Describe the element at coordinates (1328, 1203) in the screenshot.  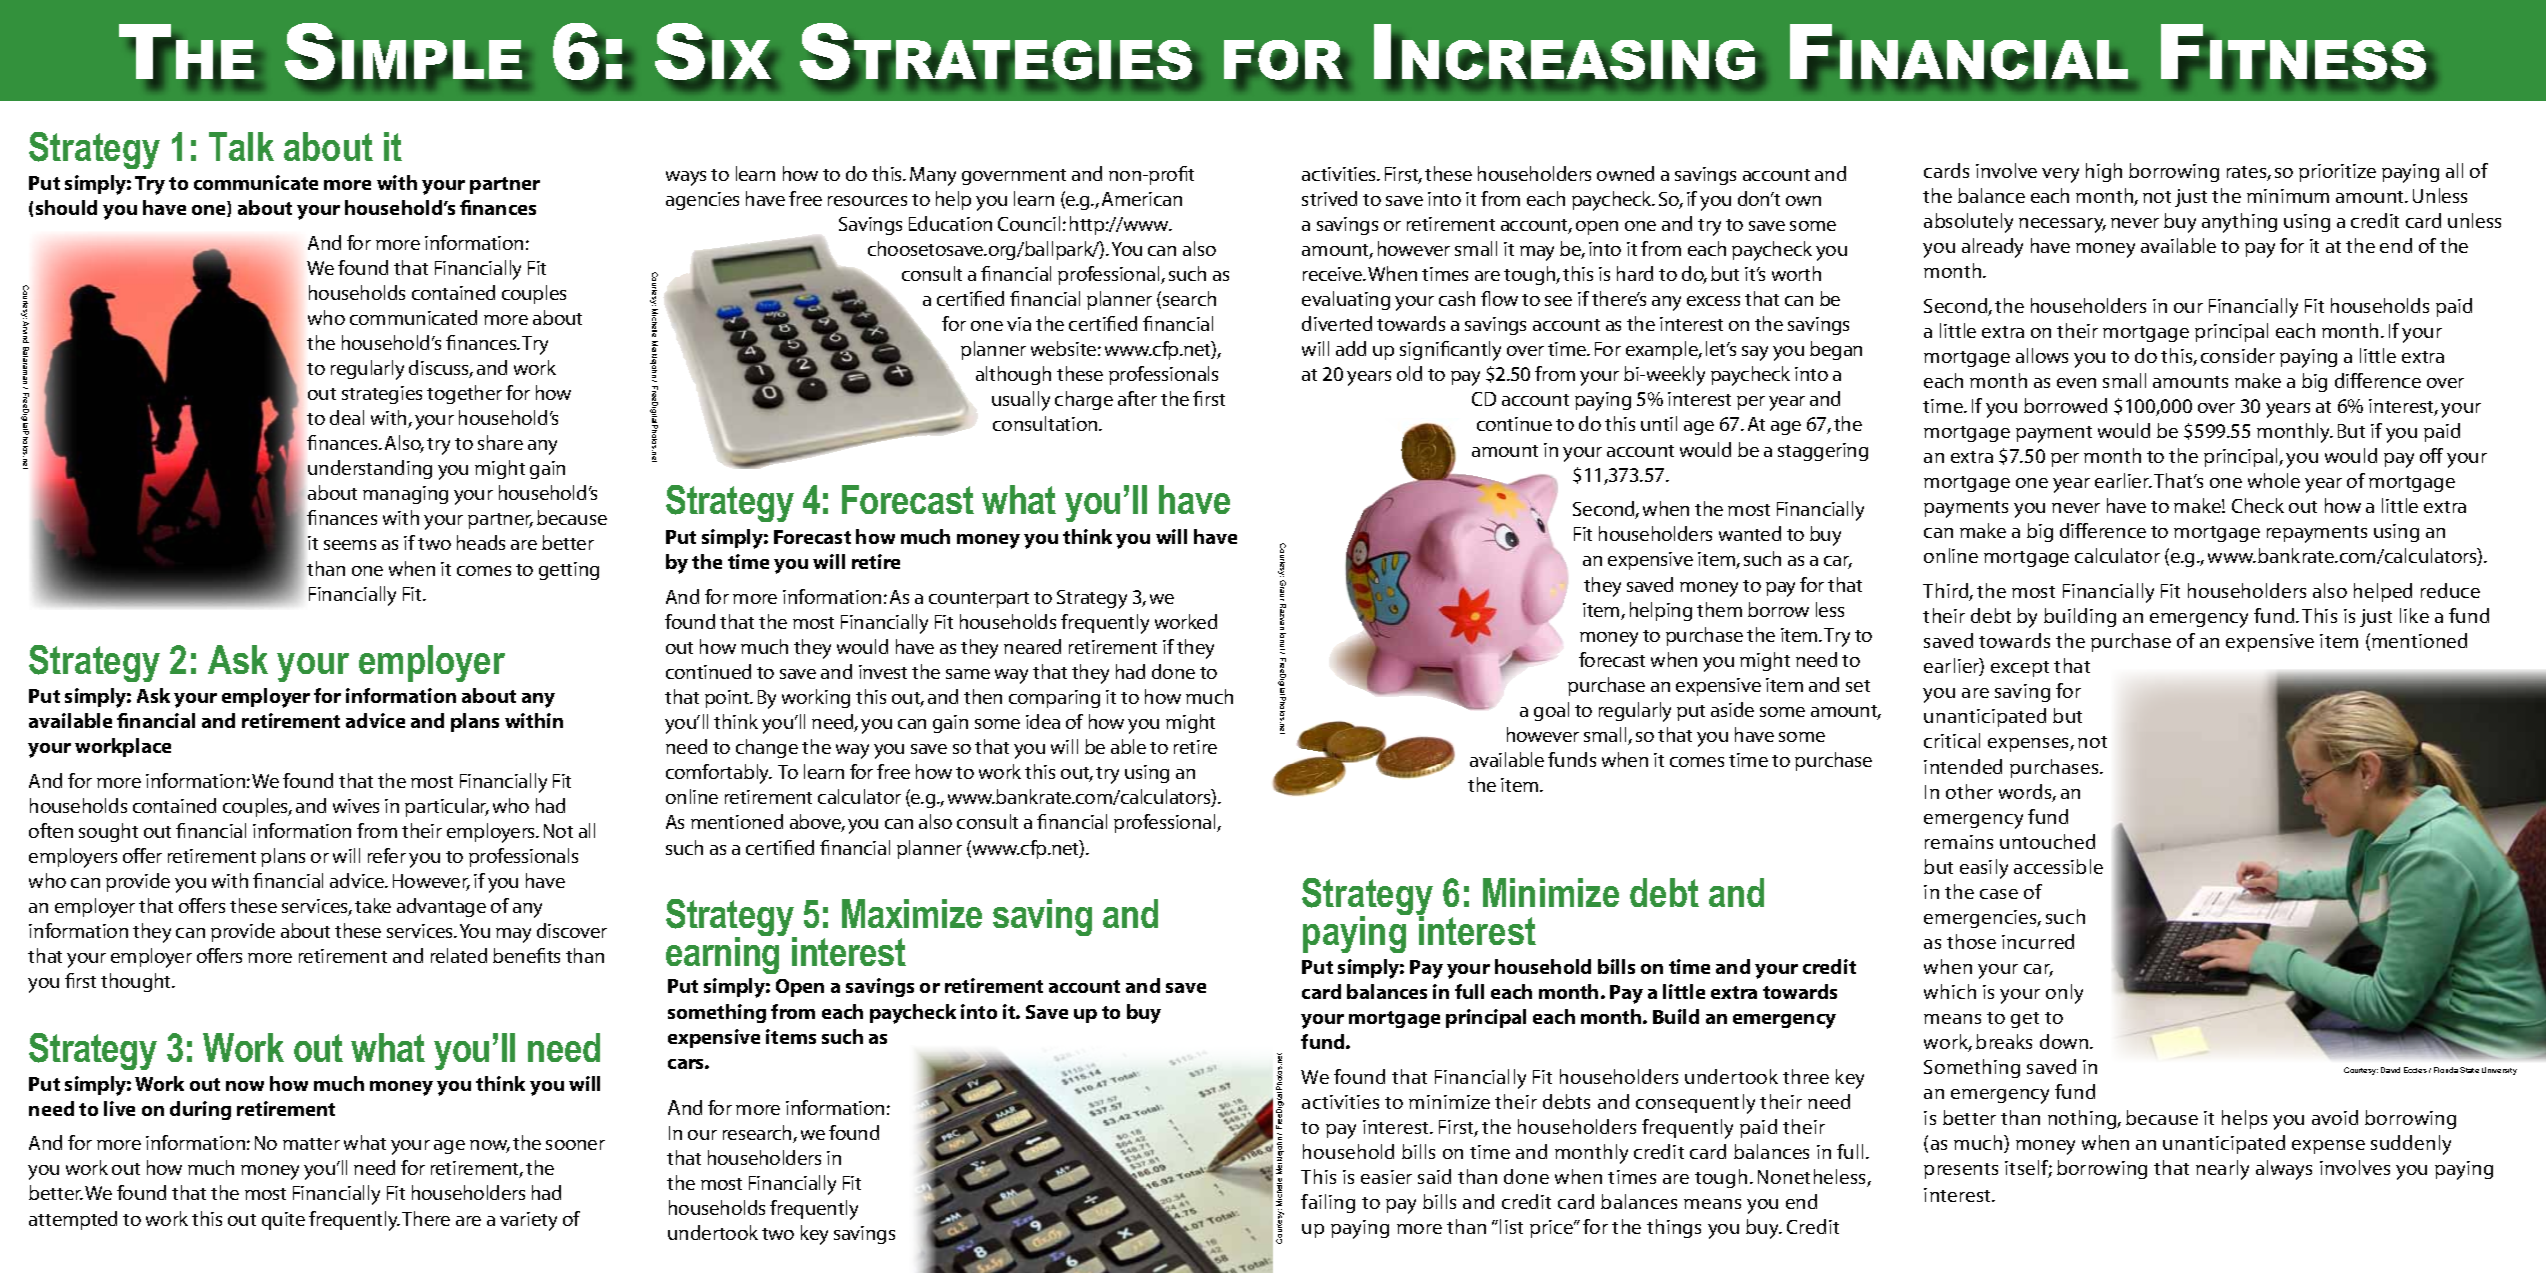
I see `failing` at that location.
